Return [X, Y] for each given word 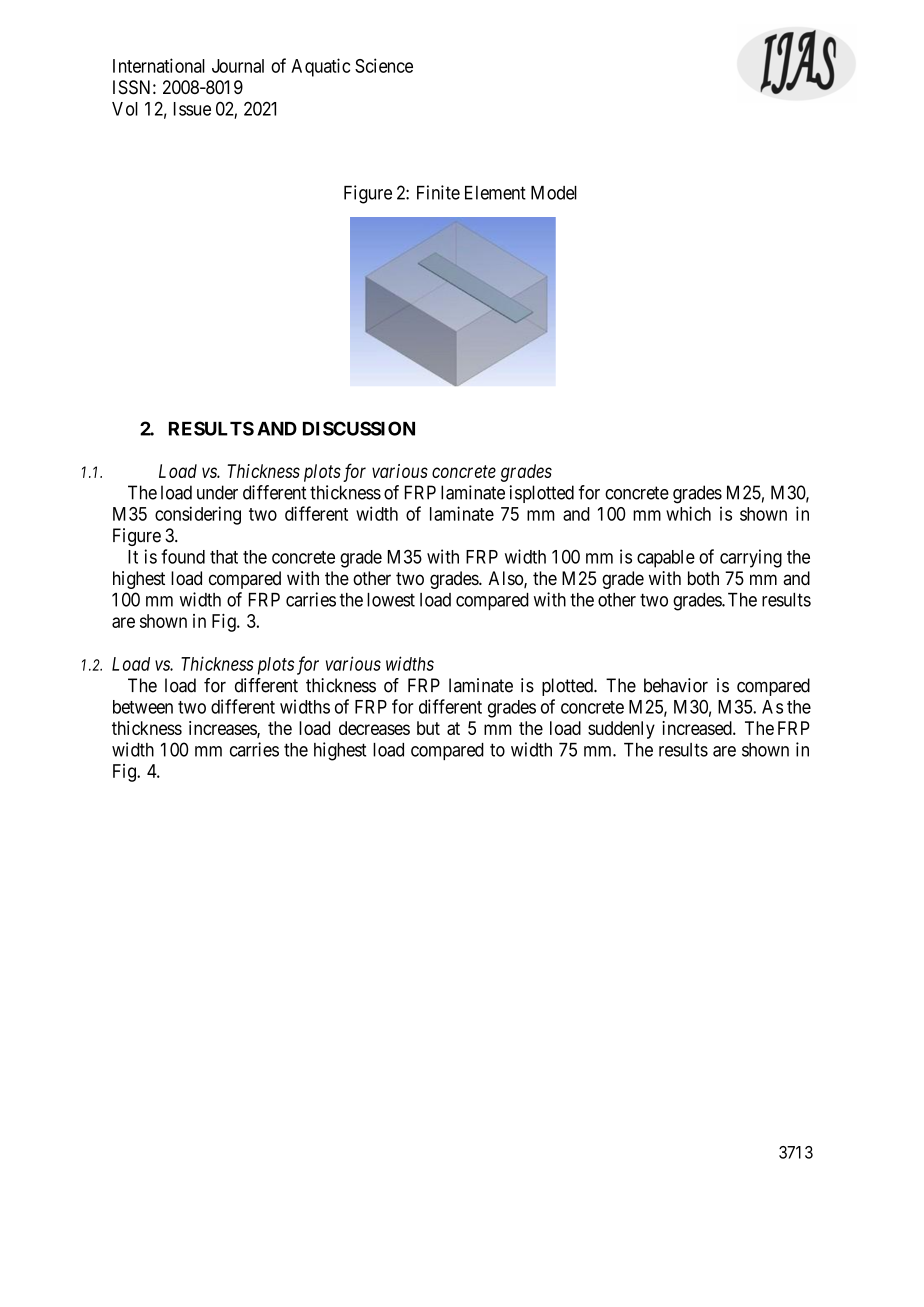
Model [554, 193]
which [688, 513]
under [217, 492]
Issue [192, 109]
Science [384, 65]
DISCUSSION [359, 428]
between [143, 707]
